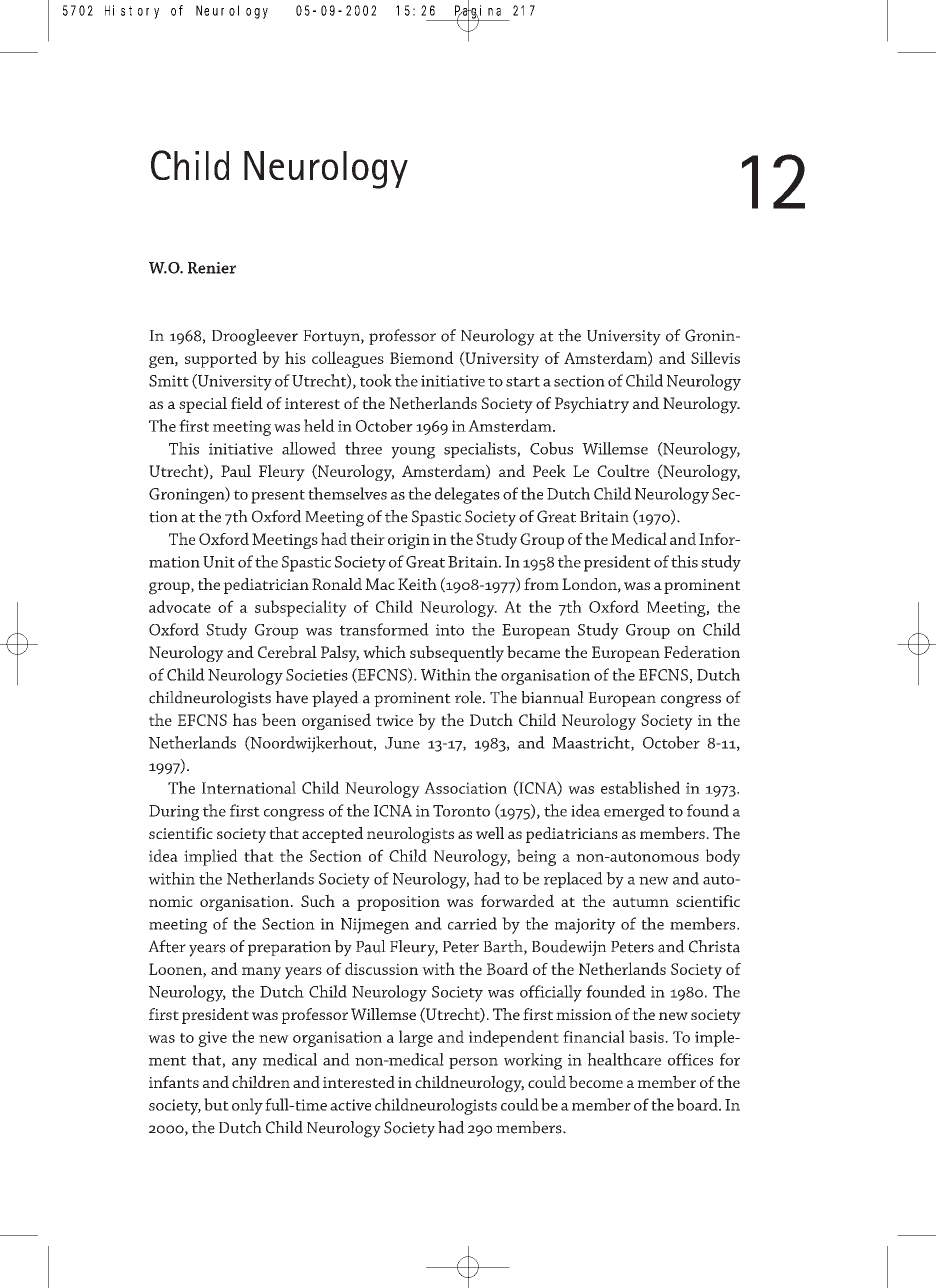  I want to click on colleagues, so click(348, 359).
